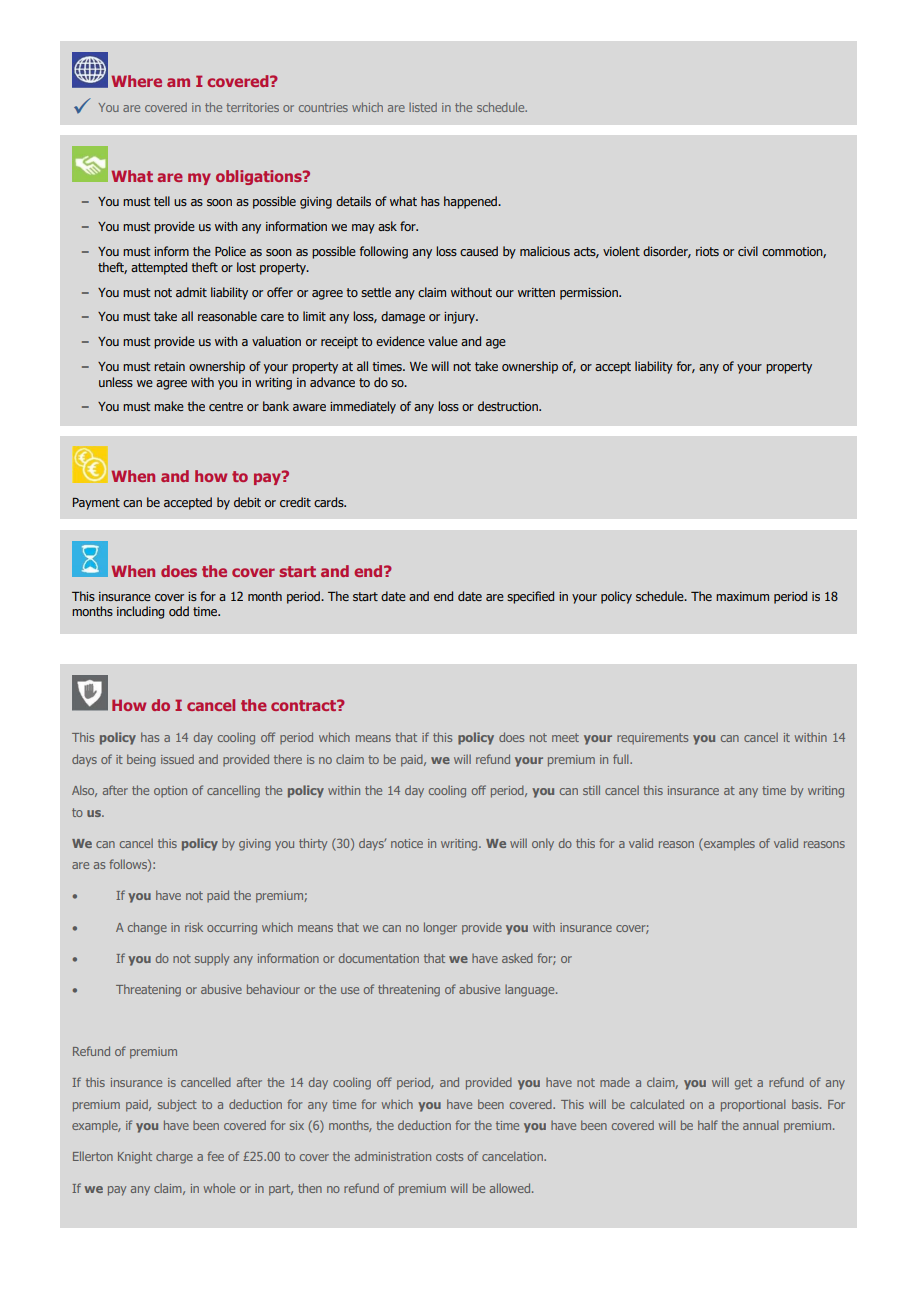 This document has width=924, height=1308. I want to click on riots, so click(707, 251).
